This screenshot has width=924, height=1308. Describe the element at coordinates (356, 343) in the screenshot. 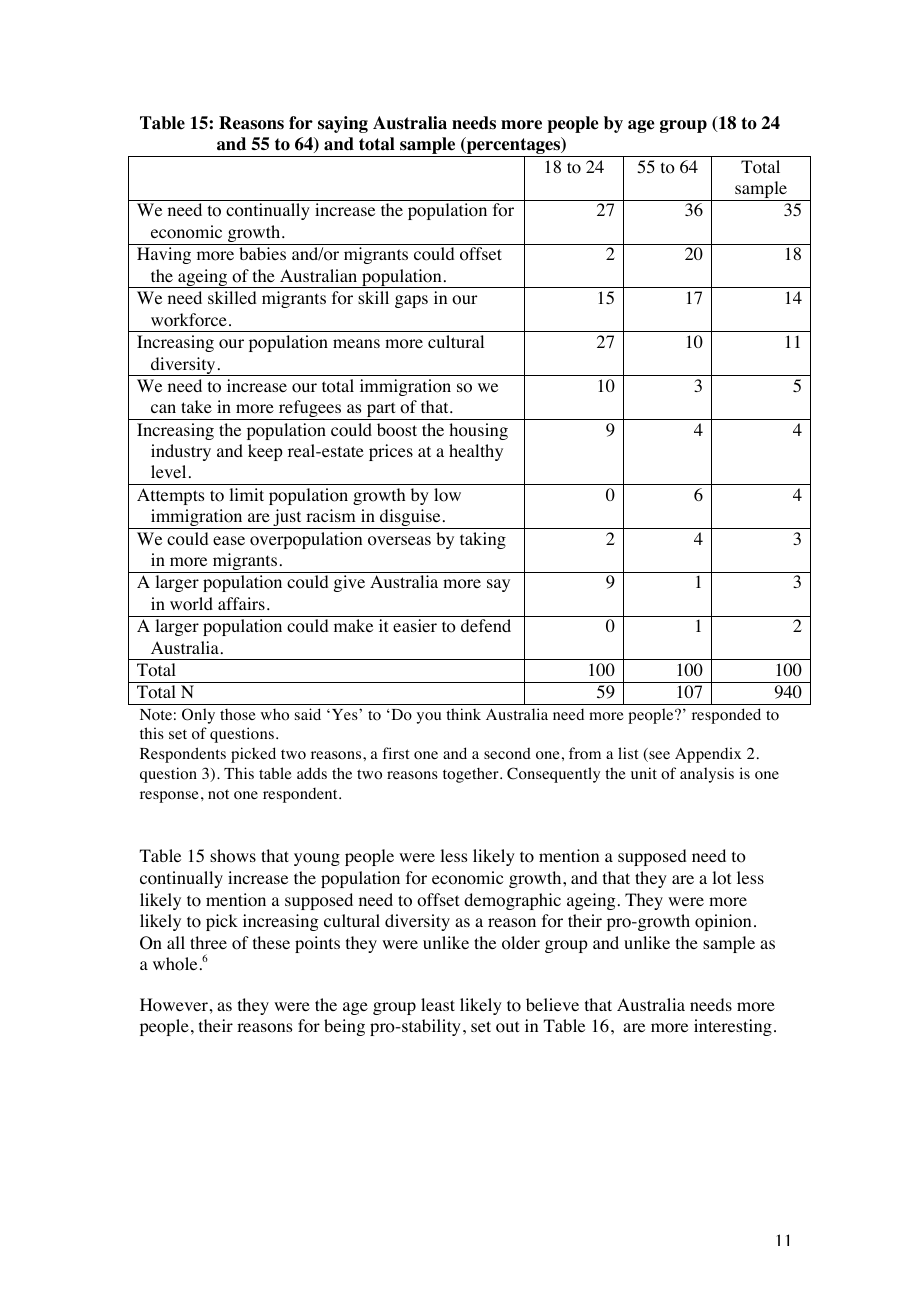

I see `means` at that location.
